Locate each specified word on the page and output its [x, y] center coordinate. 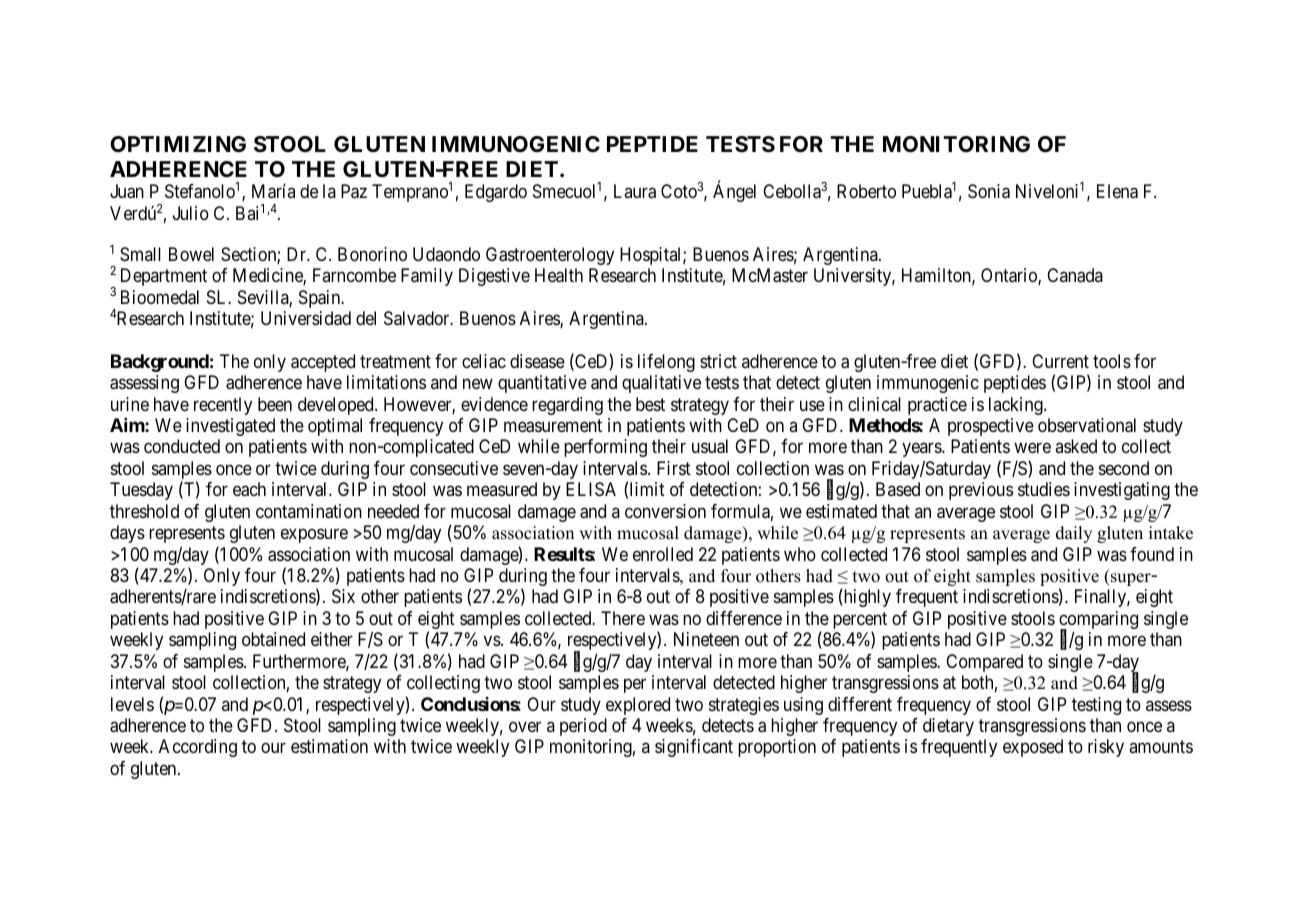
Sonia [989, 191]
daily [1074, 534]
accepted [323, 363]
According [198, 748]
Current [1060, 361]
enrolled [663, 554]
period [583, 727]
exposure [314, 536]
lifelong [666, 363]
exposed [1033, 748]
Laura [635, 191]
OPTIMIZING [178, 144]
